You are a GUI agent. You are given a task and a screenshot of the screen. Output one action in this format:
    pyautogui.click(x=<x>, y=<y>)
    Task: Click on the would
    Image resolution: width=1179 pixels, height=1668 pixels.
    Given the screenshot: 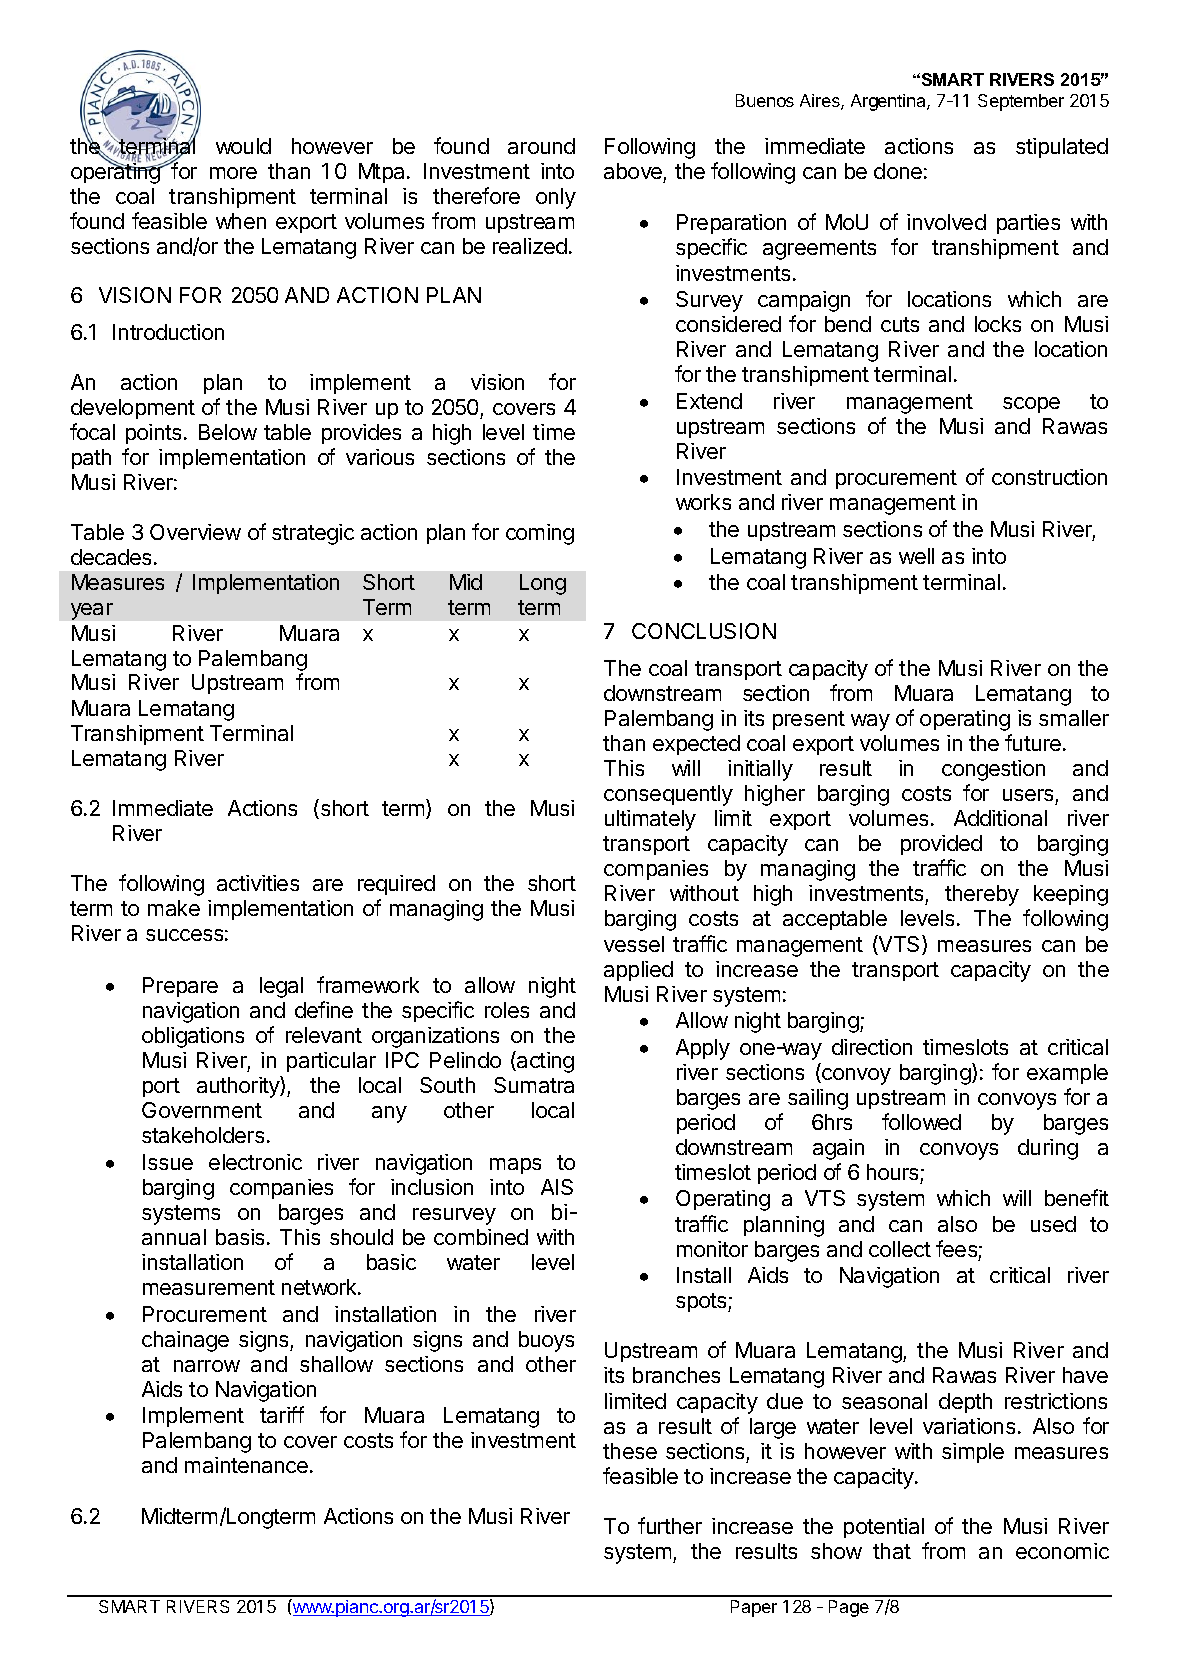 What is the action you would take?
    pyautogui.click(x=243, y=146)
